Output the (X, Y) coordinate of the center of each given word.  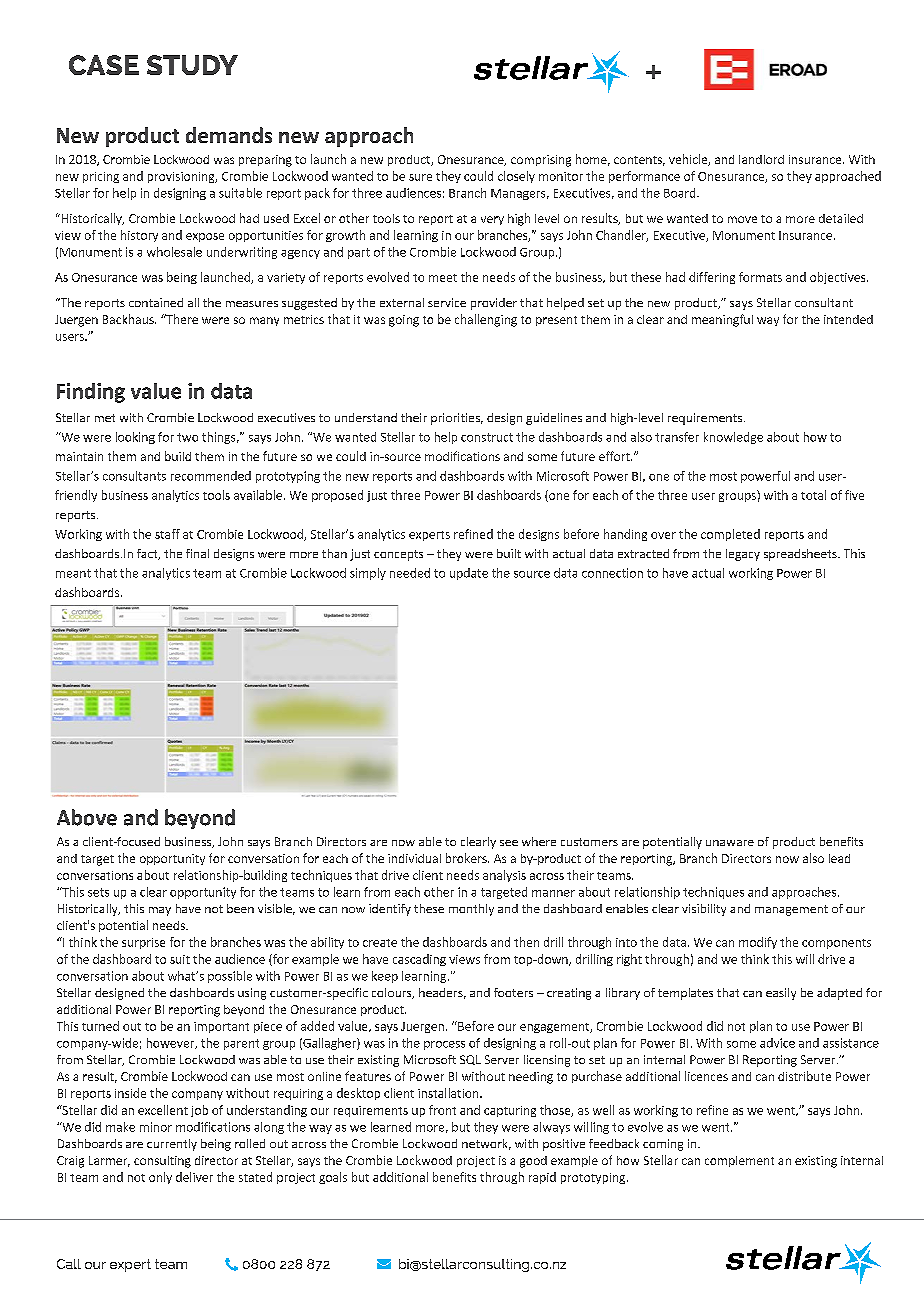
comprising (541, 161)
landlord (761, 159)
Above (87, 817)
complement (739, 1161)
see (509, 843)
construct (487, 437)
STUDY (192, 65)
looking (135, 438)
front (442, 1110)
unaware (730, 843)
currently (172, 1145)
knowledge (733, 438)
